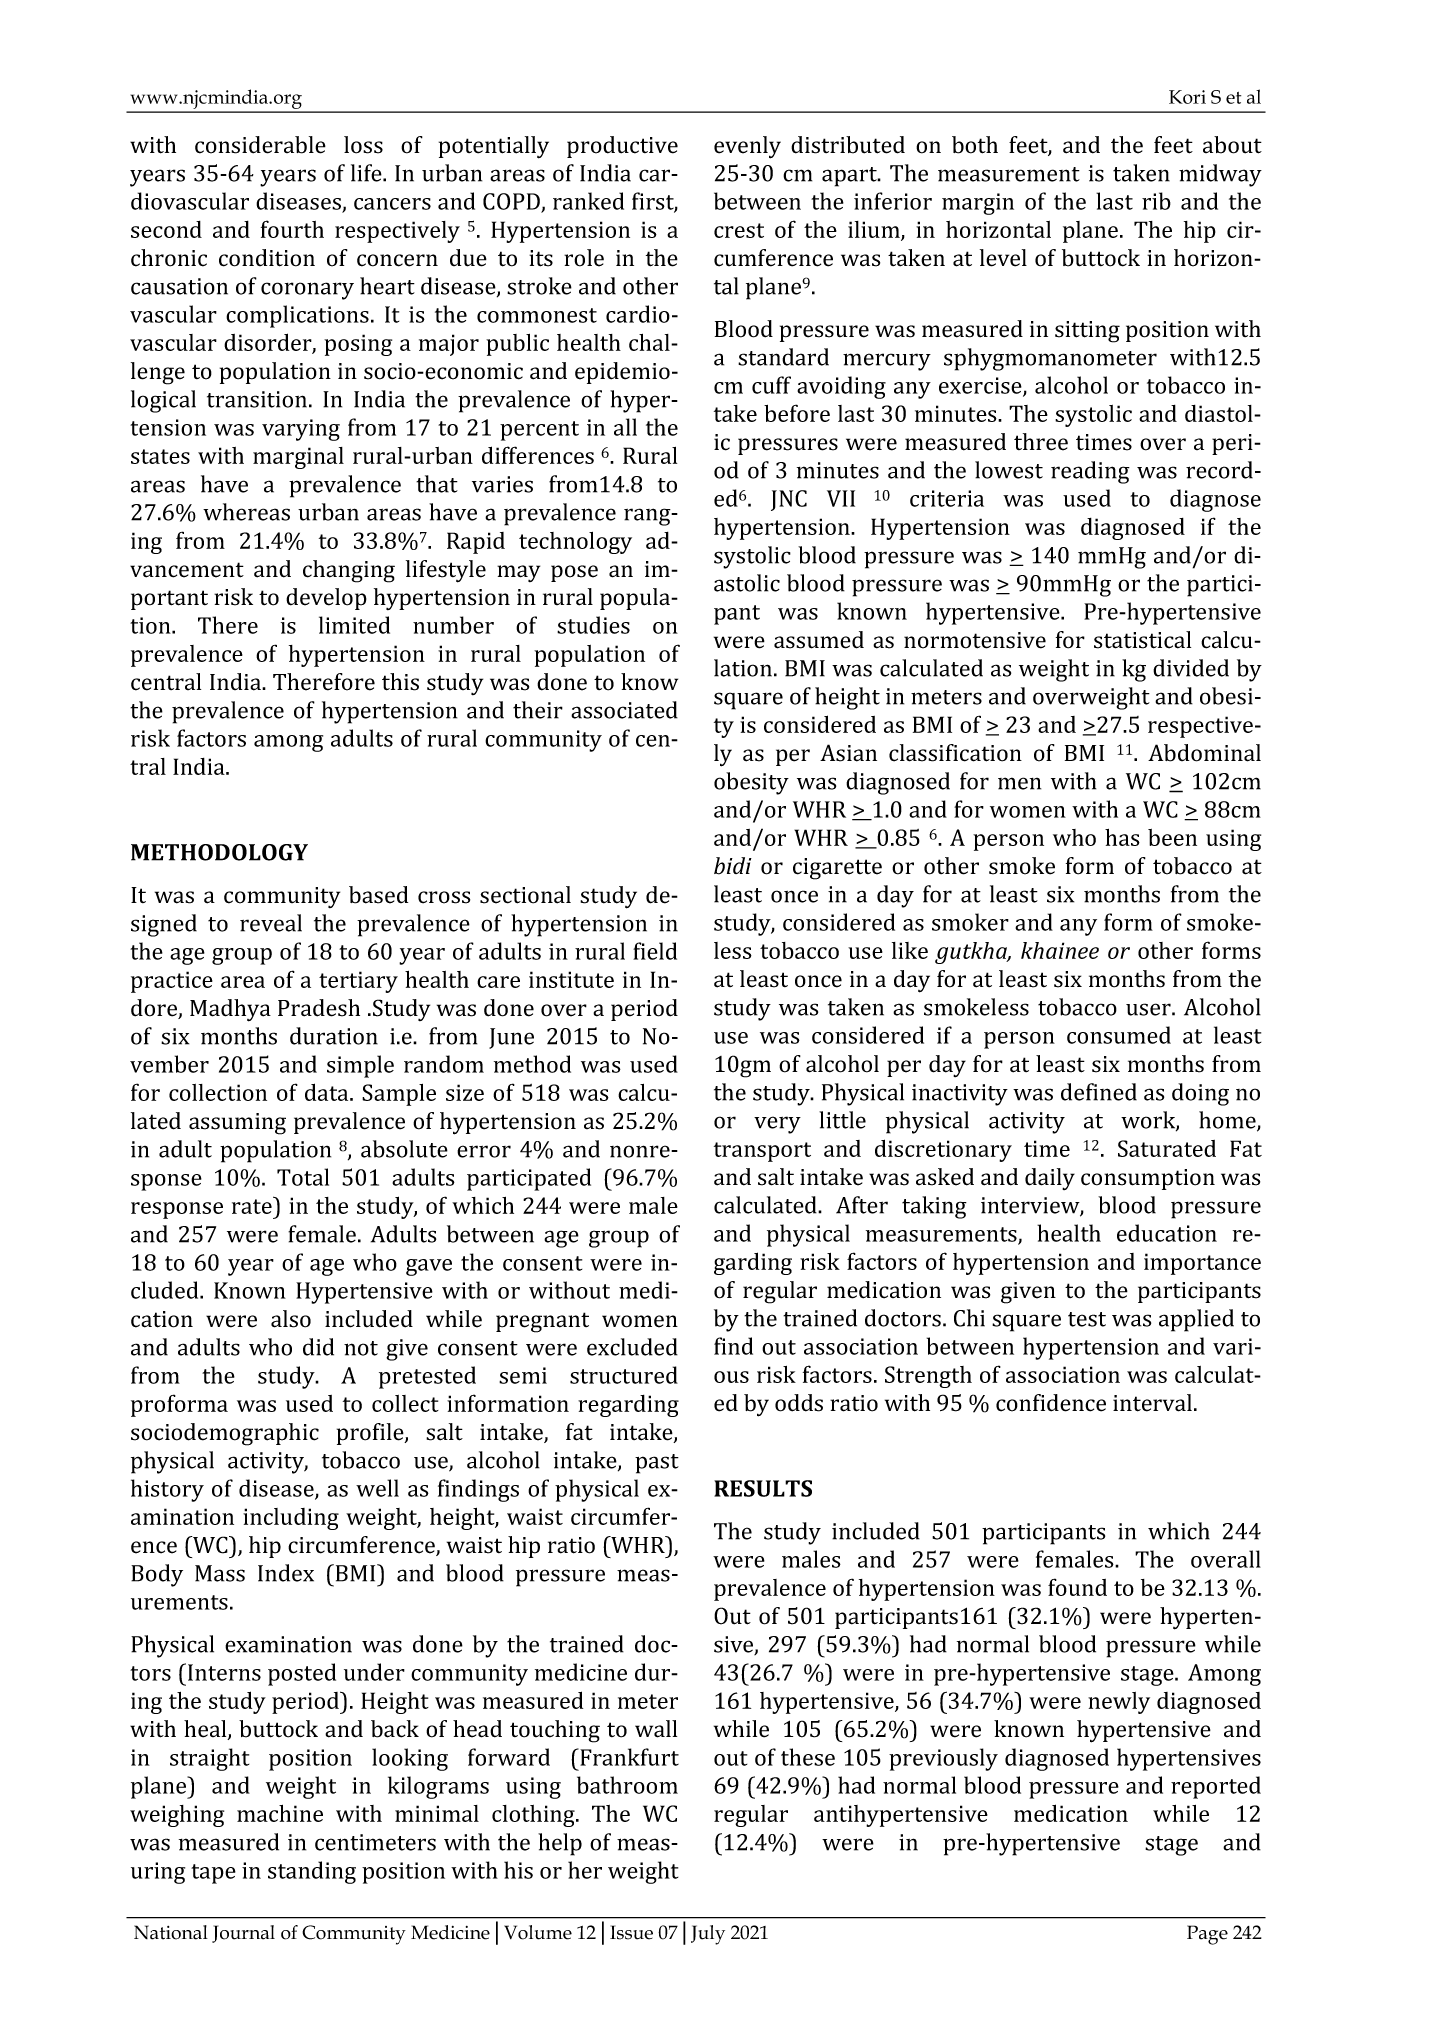  Describe the element at coordinates (747, 147) in the image. I see `evenly` at that location.
